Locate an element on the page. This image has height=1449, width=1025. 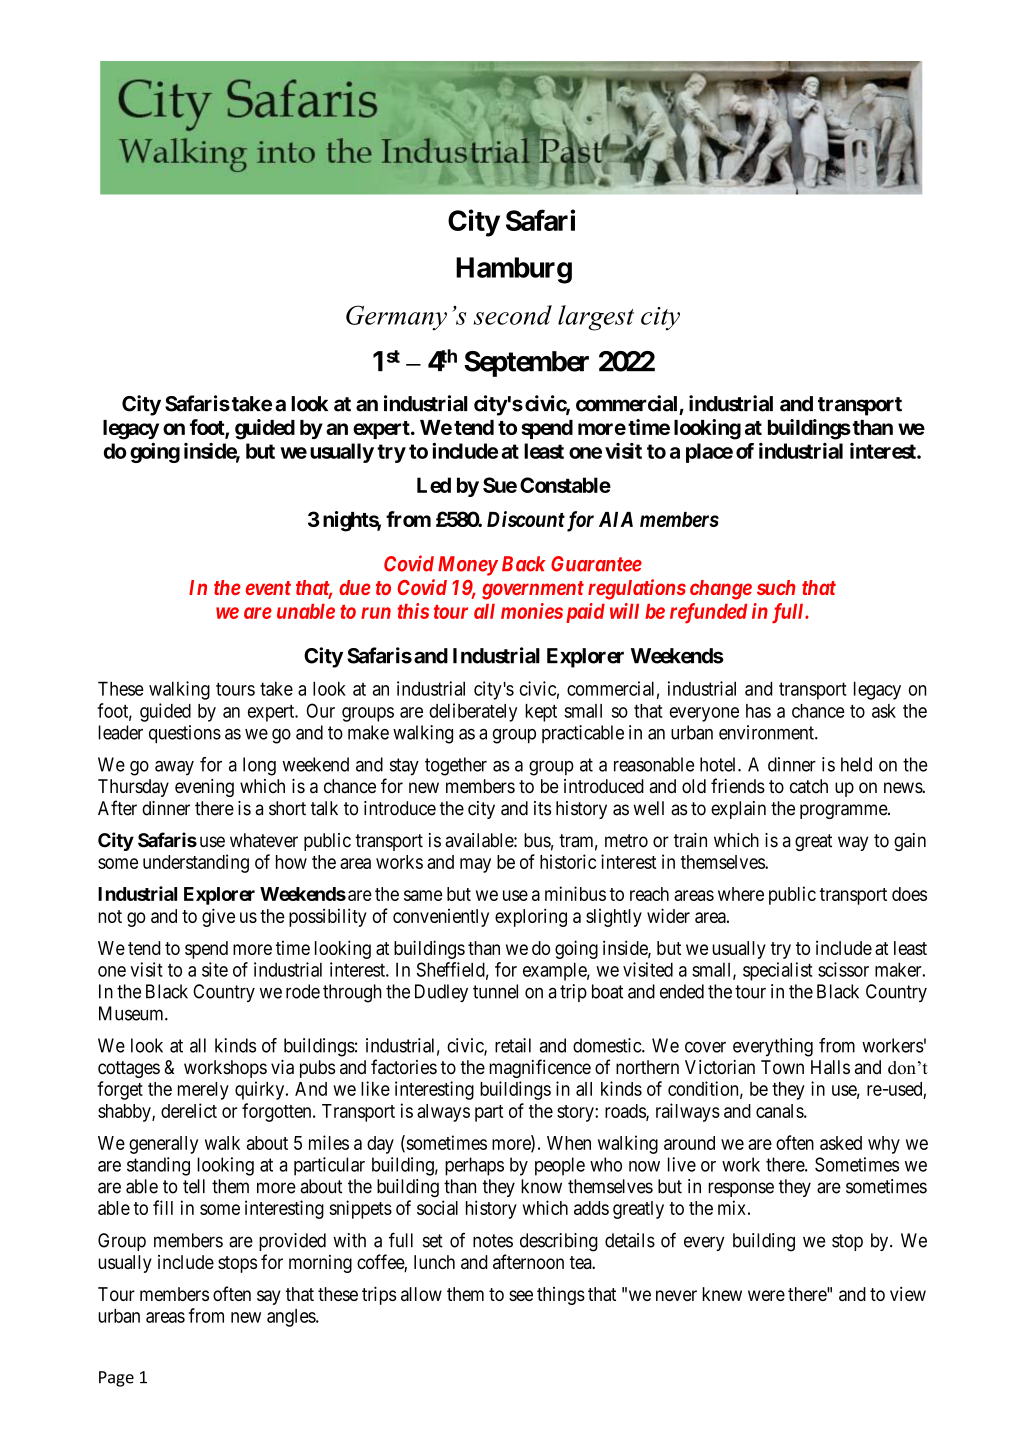
retail is located at coordinates (513, 1045).
